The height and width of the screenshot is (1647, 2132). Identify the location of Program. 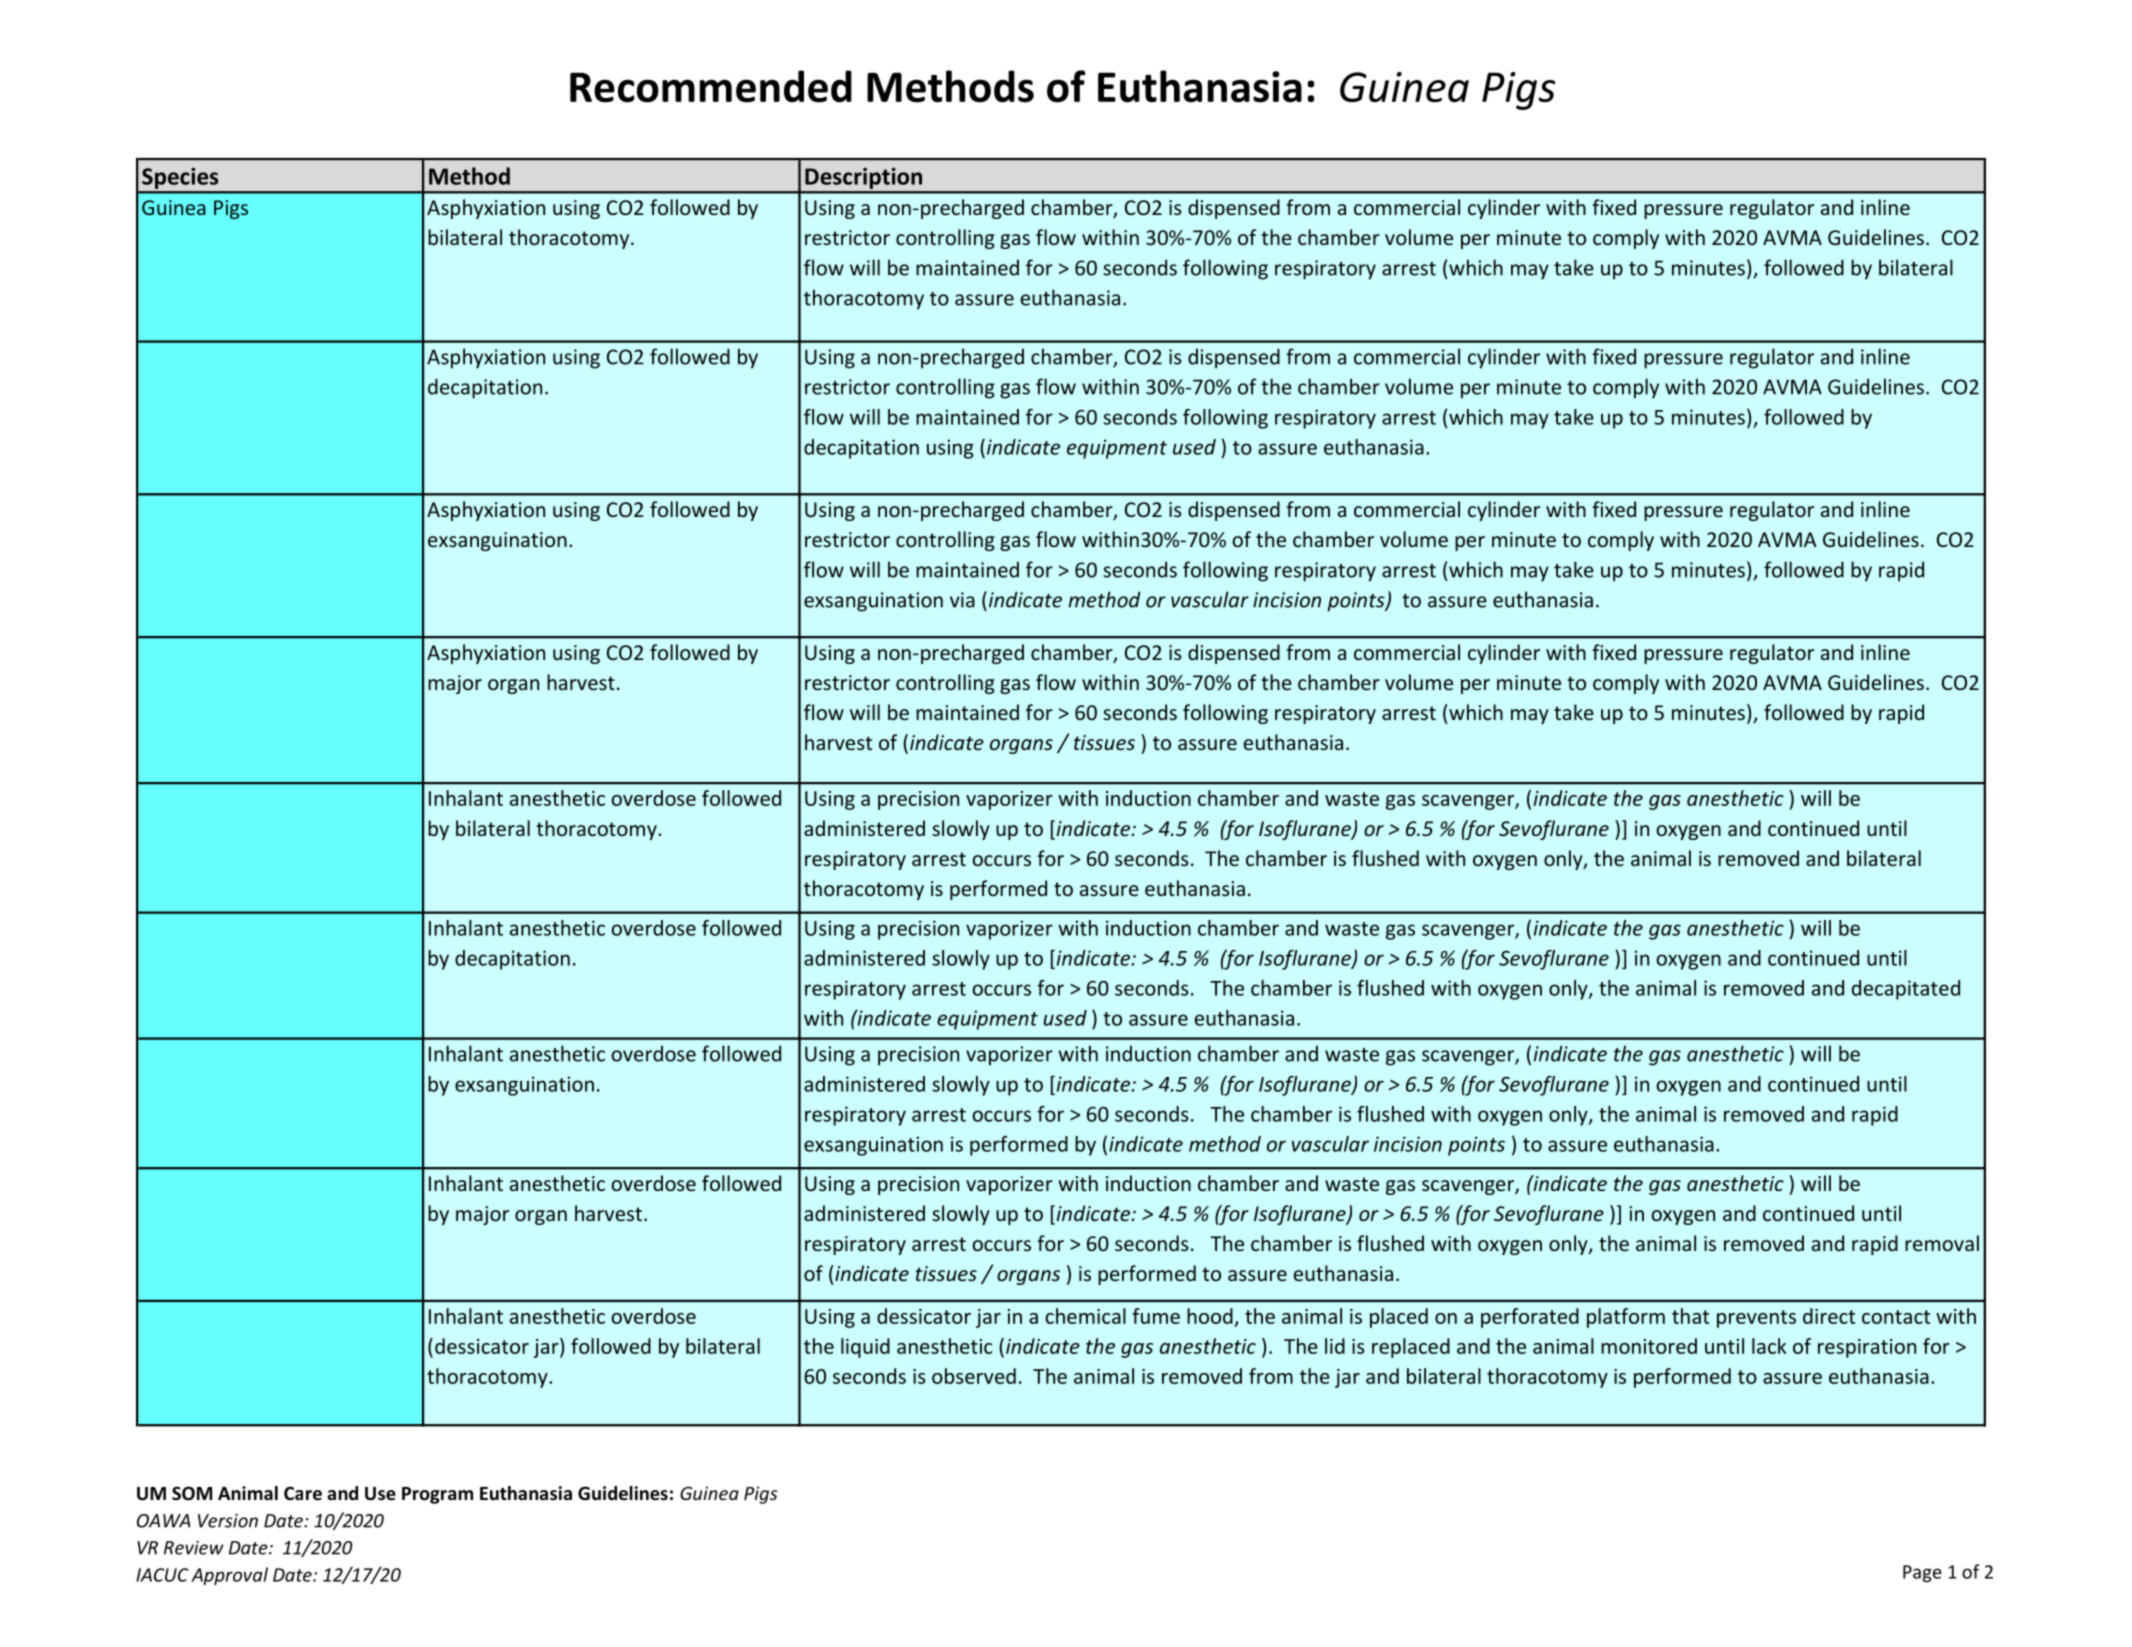
(437, 1495).
